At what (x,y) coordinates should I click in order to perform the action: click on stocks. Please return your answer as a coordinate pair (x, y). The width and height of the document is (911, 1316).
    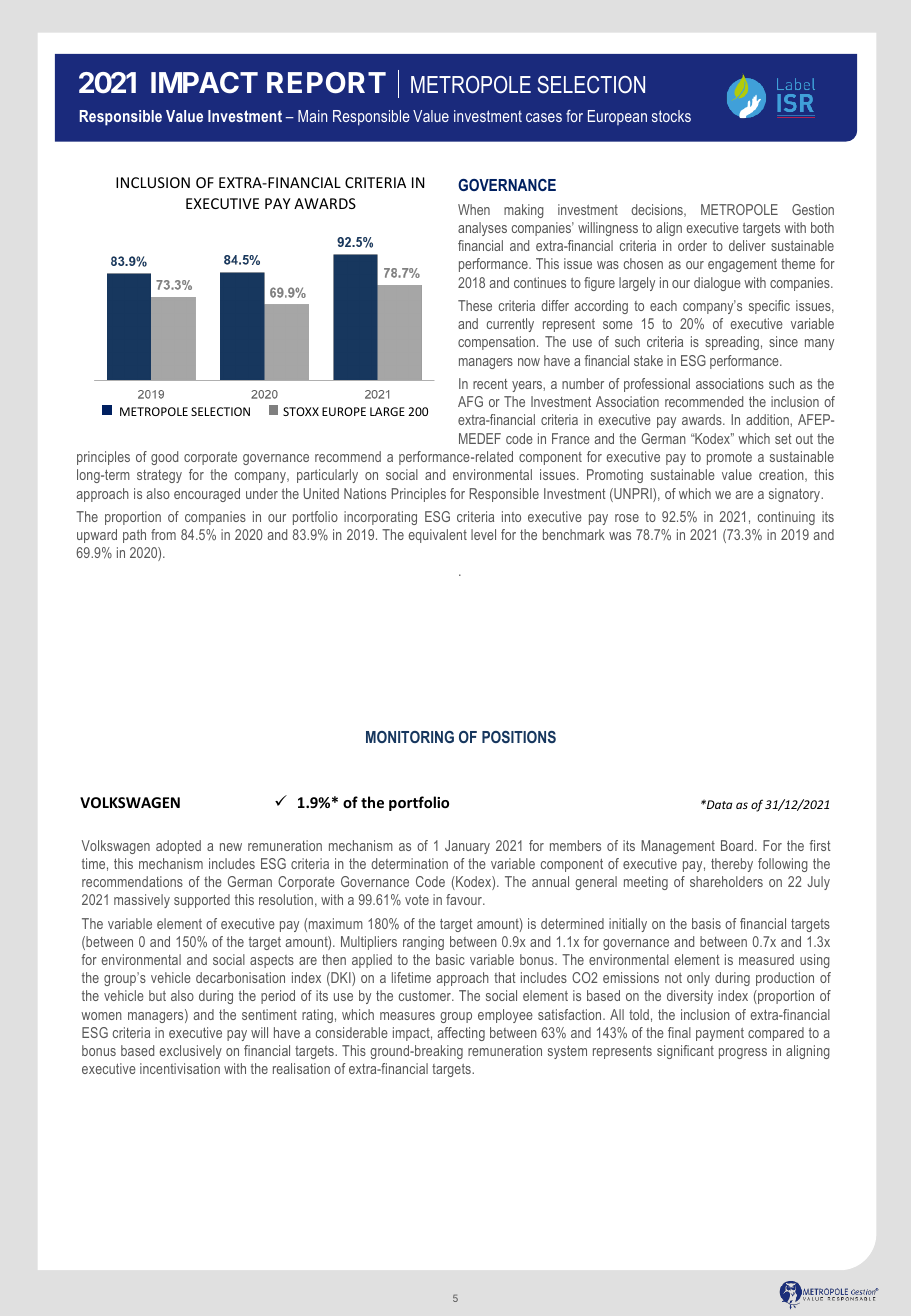
    Looking at the image, I should click on (671, 116).
